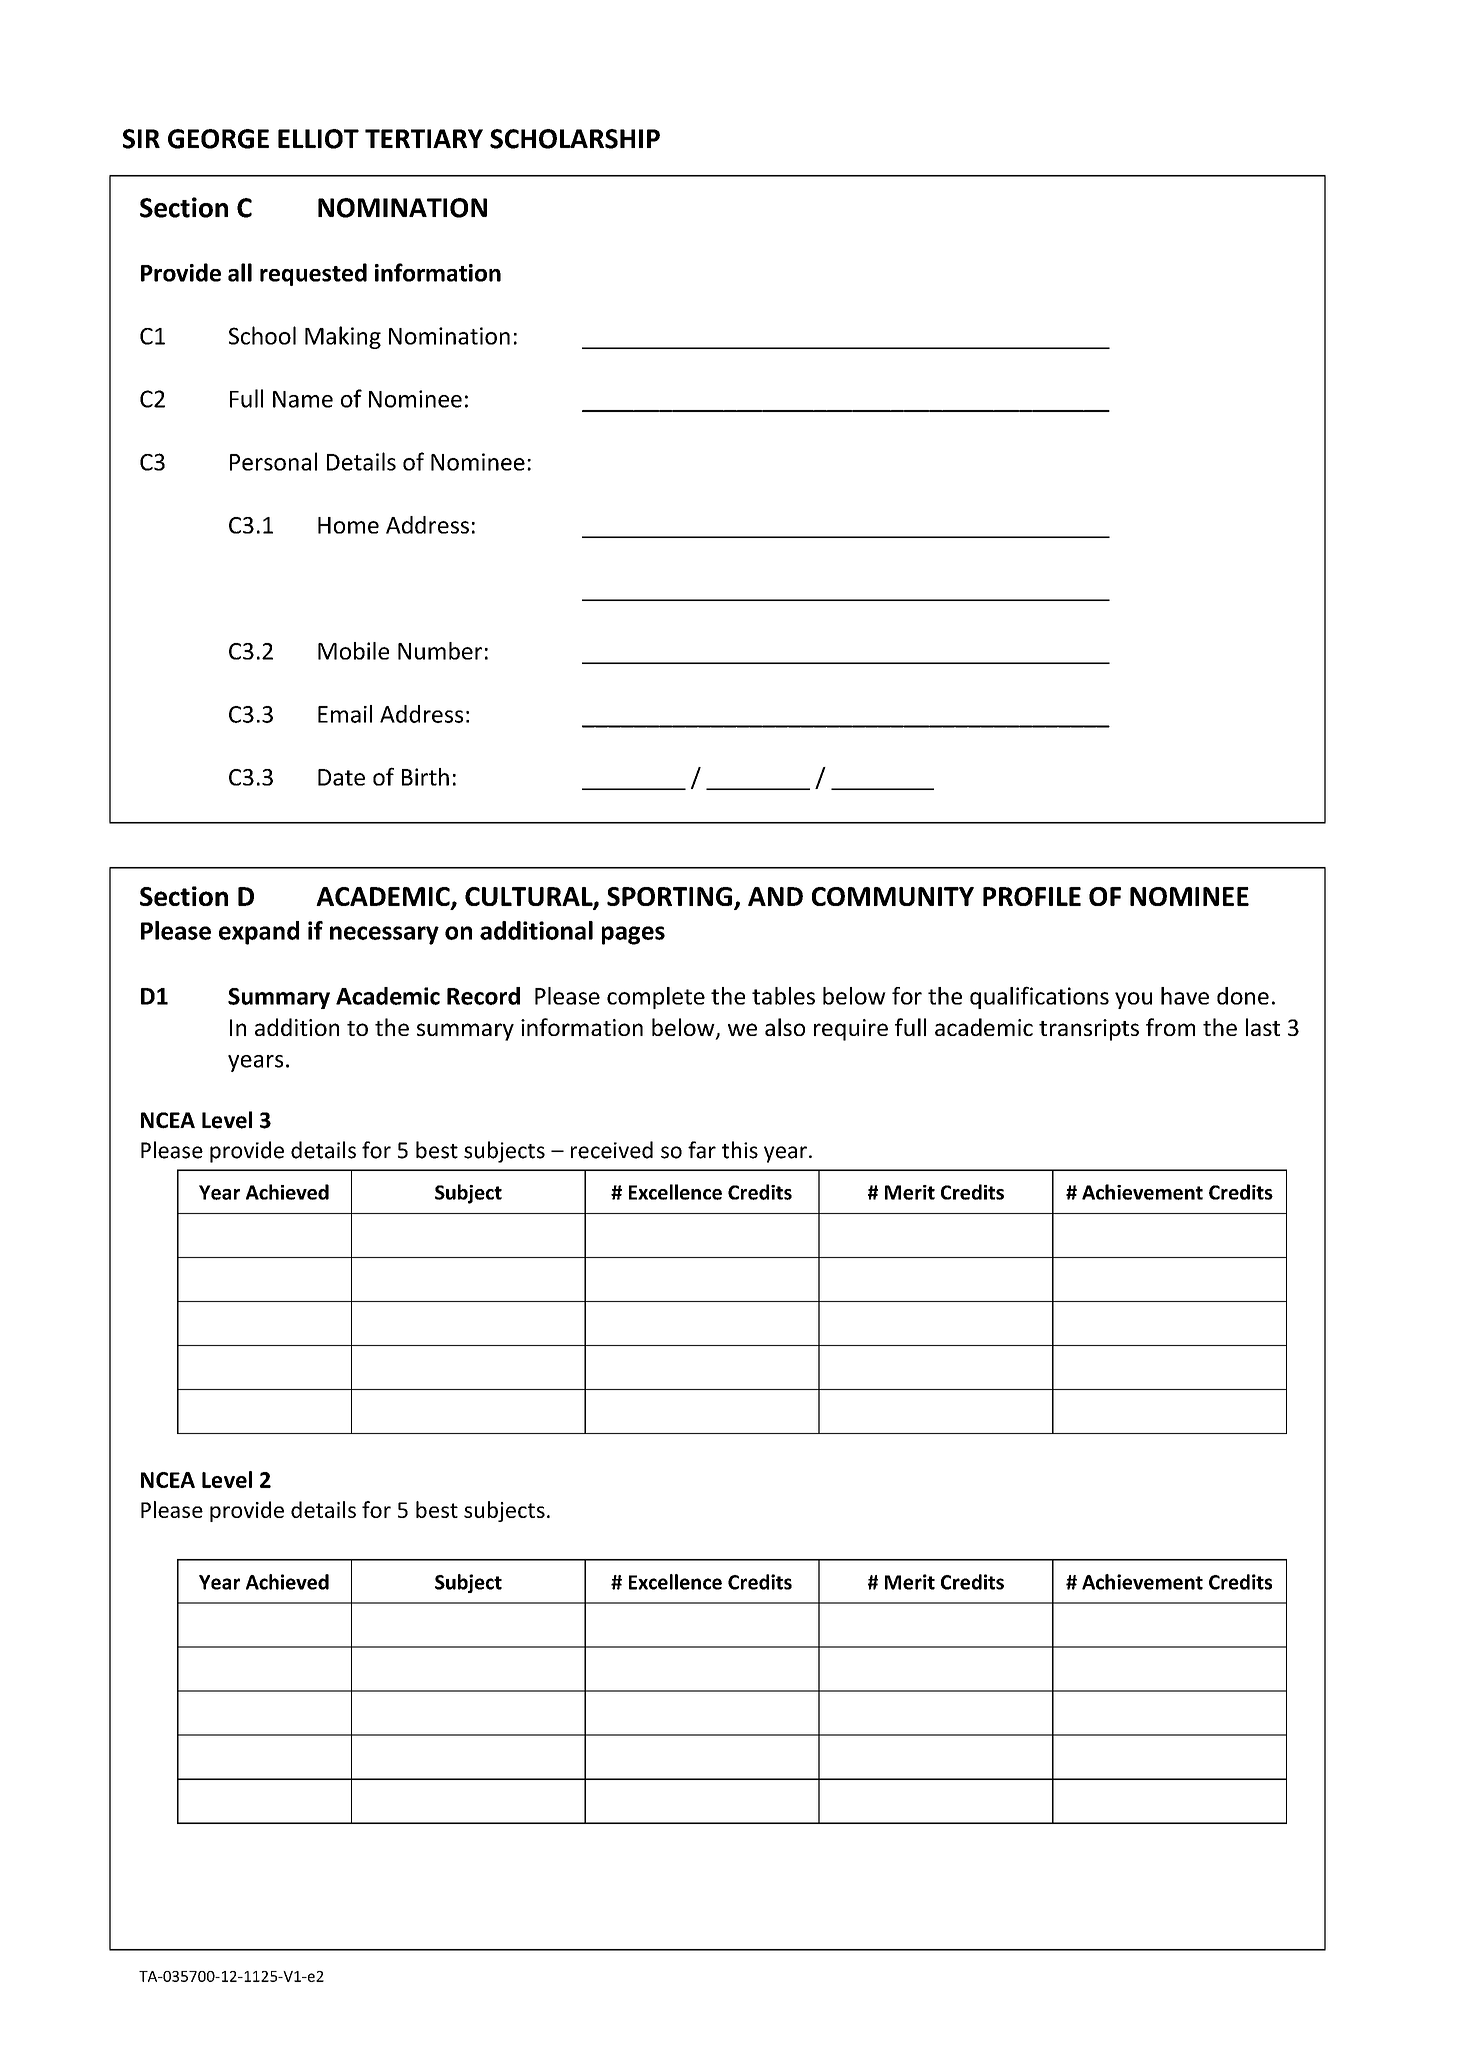 The width and height of the screenshot is (1464, 2070). Describe the element at coordinates (318, 139) in the screenshot. I see `ELLIOT` at that location.
